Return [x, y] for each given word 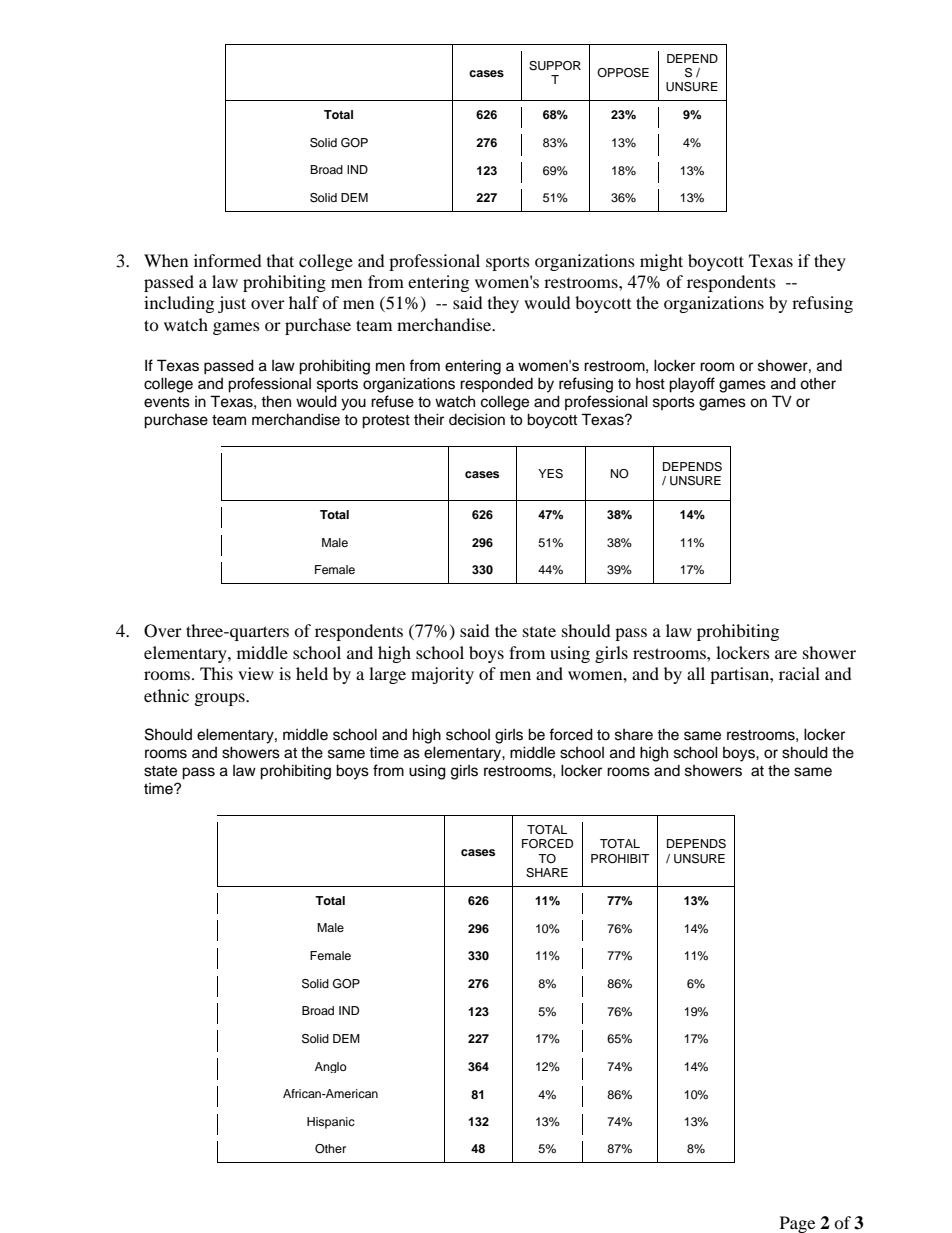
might [661, 262]
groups [221, 699]
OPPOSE [623, 73]
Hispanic [331, 1123]
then [276, 401]
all [696, 673]
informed [228, 260]
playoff [692, 385]
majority [442, 675]
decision [477, 419]
